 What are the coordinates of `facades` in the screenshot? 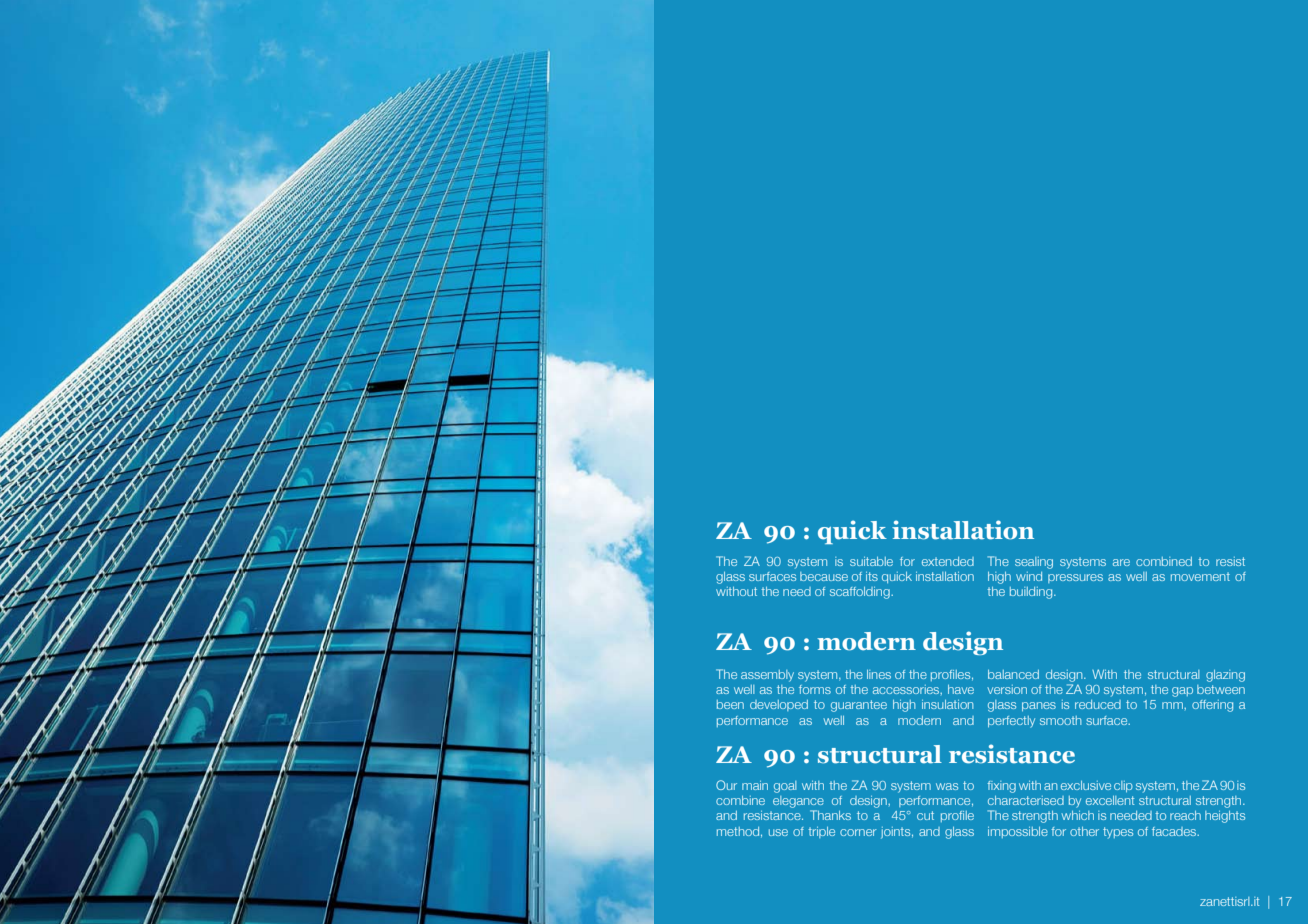 It's located at (1175, 831).
